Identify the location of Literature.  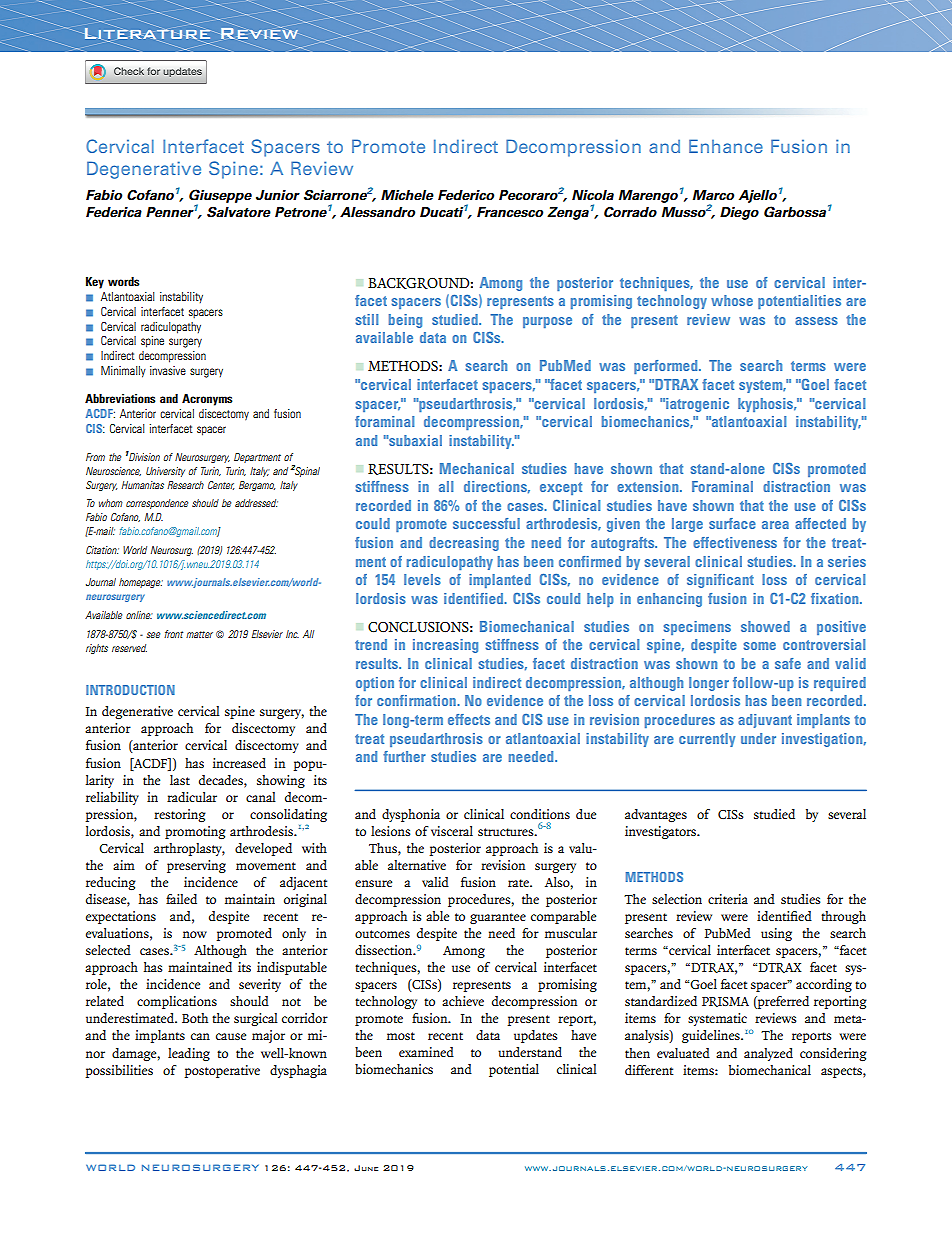
(147, 35).
